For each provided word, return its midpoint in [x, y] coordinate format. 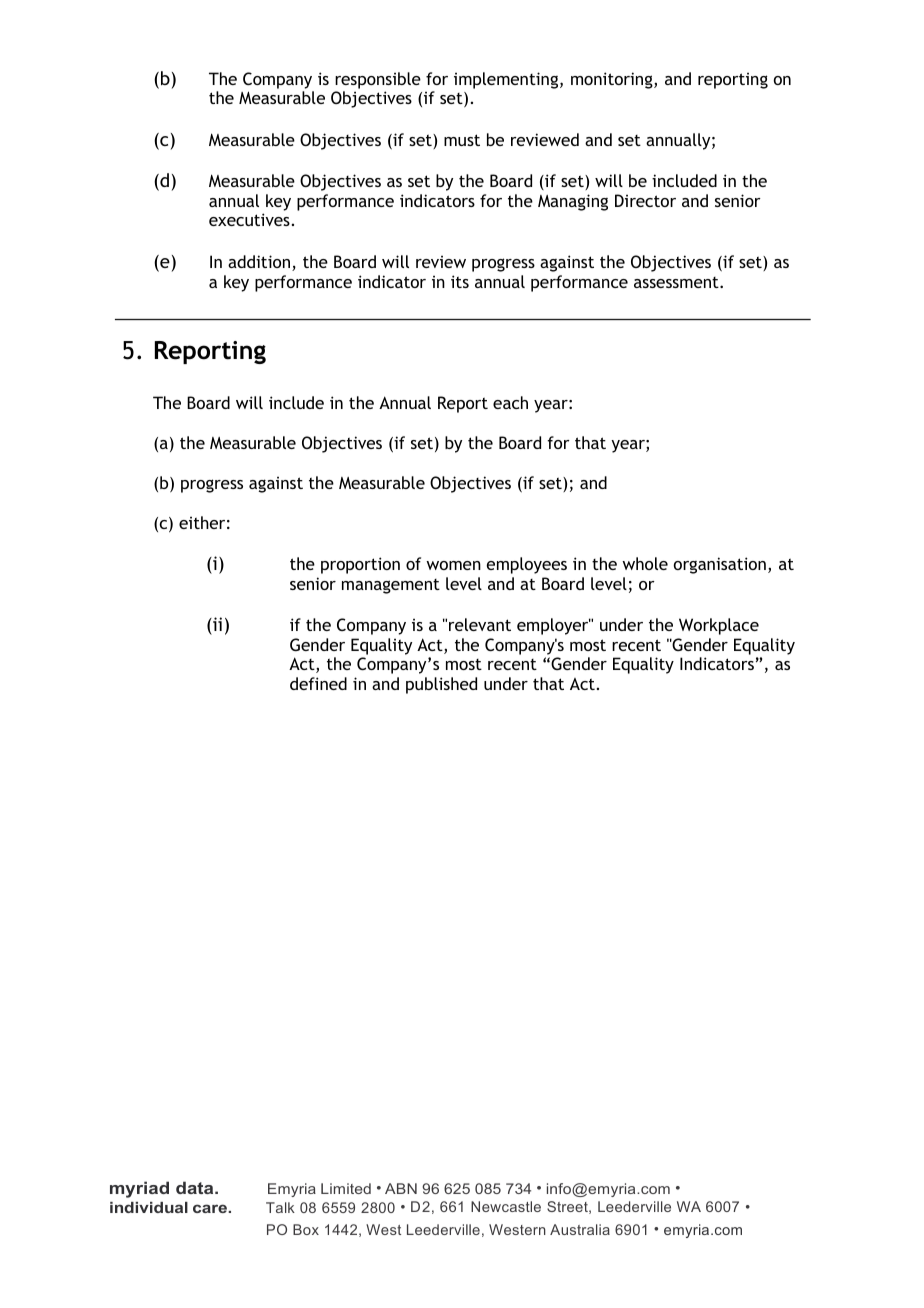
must [462, 140]
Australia [580, 1229]
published [441, 685]
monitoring [613, 80]
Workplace [719, 626]
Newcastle [506, 1206]
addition [259, 261]
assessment [677, 282]
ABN [401, 1188]
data [196, 1187]
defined [318, 683]
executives [249, 219]
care [211, 1208]
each [510, 402]
